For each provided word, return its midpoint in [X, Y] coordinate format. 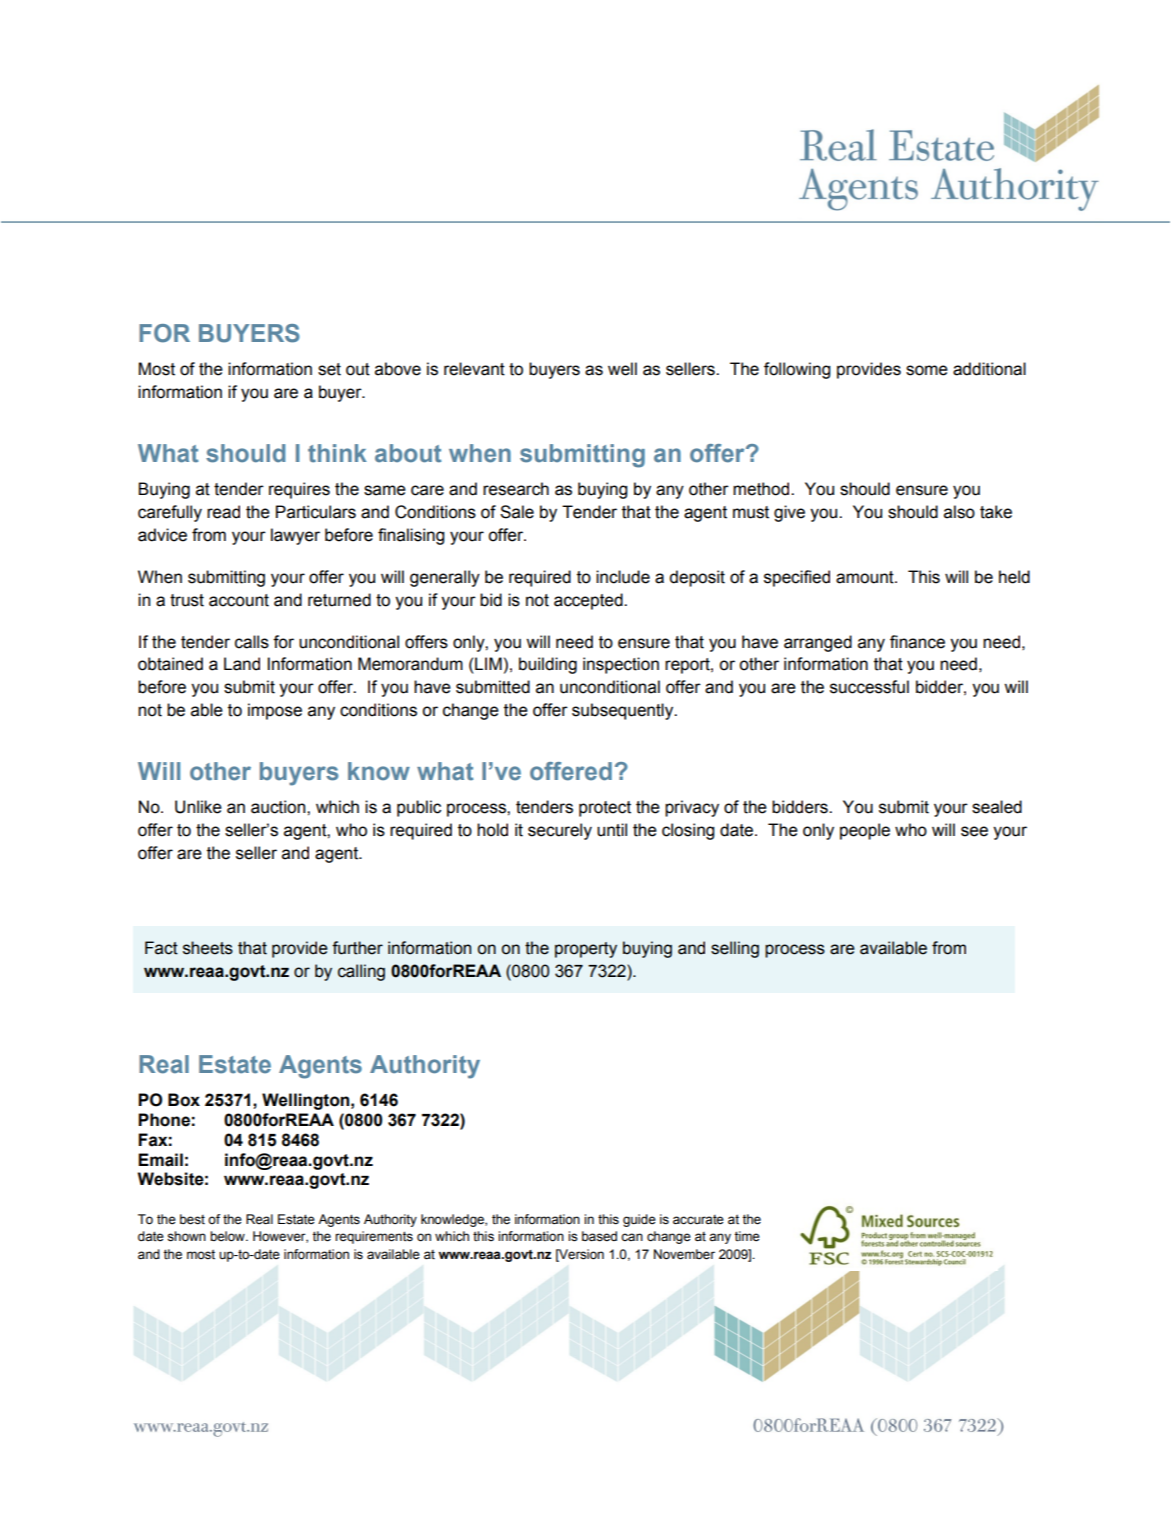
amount [866, 577]
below [228, 1236]
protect [605, 809]
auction [279, 807]
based [599, 1236]
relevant [474, 369]
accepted [589, 601]
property [586, 950]
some [927, 370]
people [865, 831]
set [329, 369]
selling [735, 949]
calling [361, 972]
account [239, 600]
